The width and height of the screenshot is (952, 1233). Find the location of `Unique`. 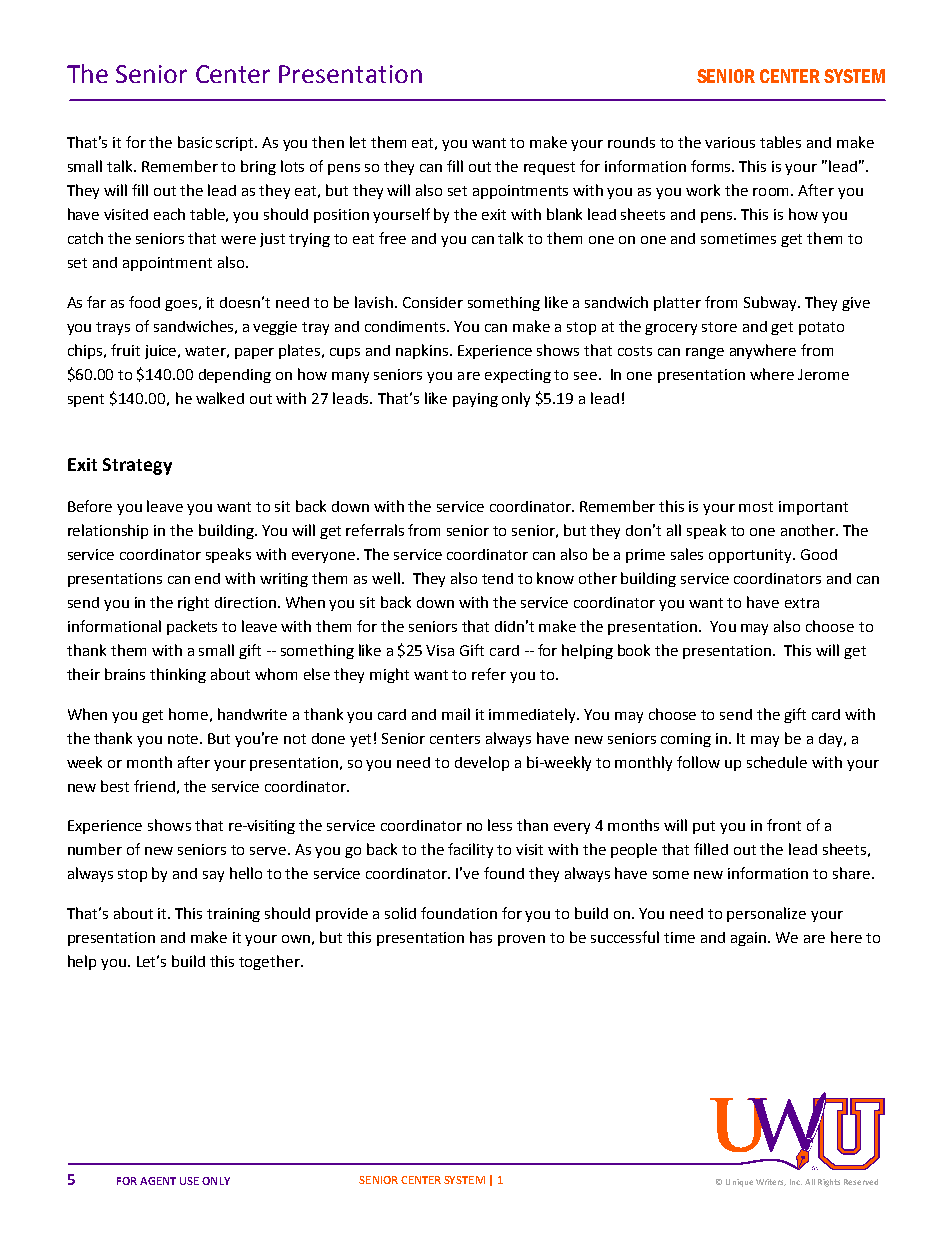

Unique is located at coordinates (739, 1183).
